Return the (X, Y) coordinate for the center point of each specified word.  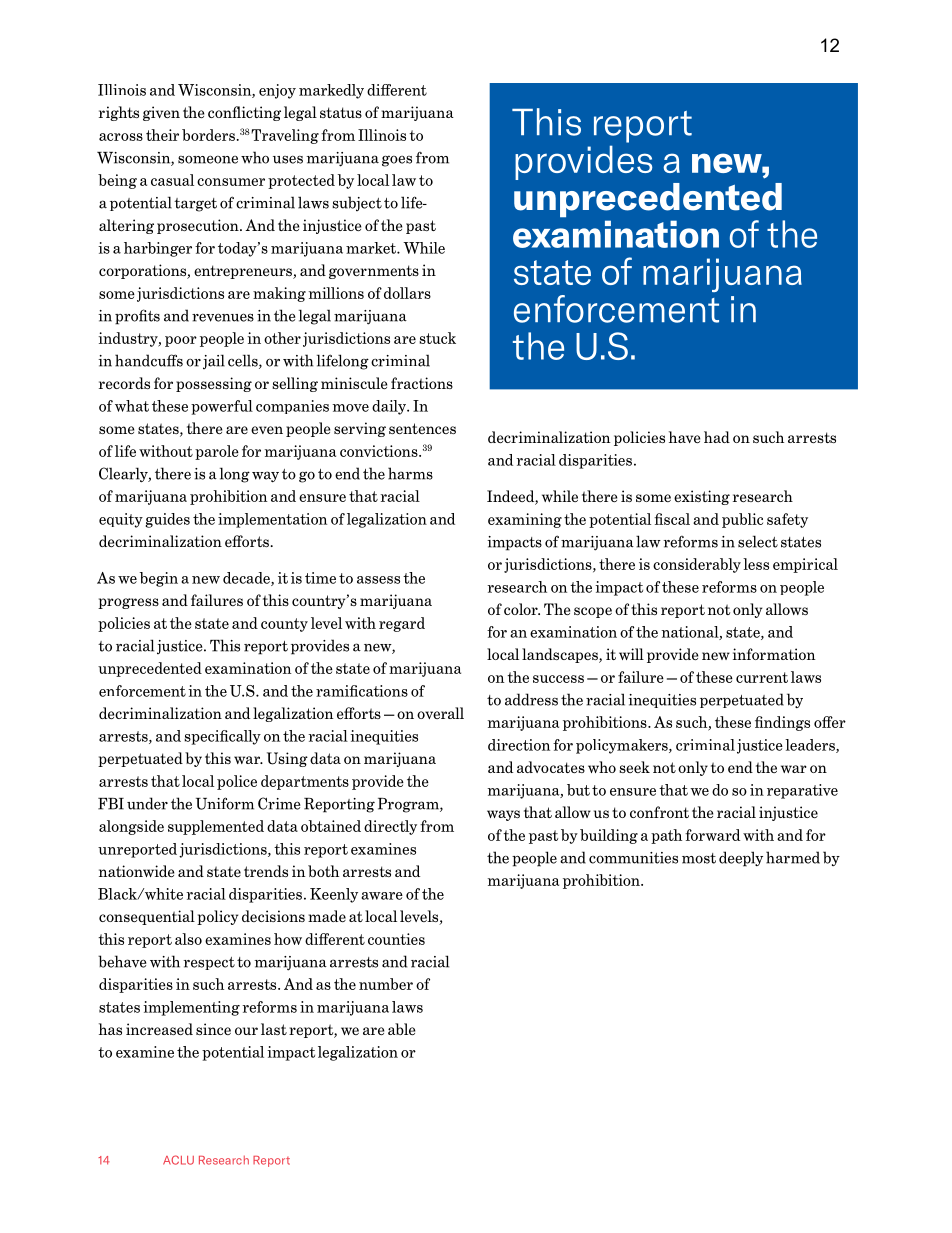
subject (357, 203)
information (774, 654)
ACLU (178, 1160)
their (162, 135)
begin (158, 579)
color (522, 609)
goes (397, 161)
